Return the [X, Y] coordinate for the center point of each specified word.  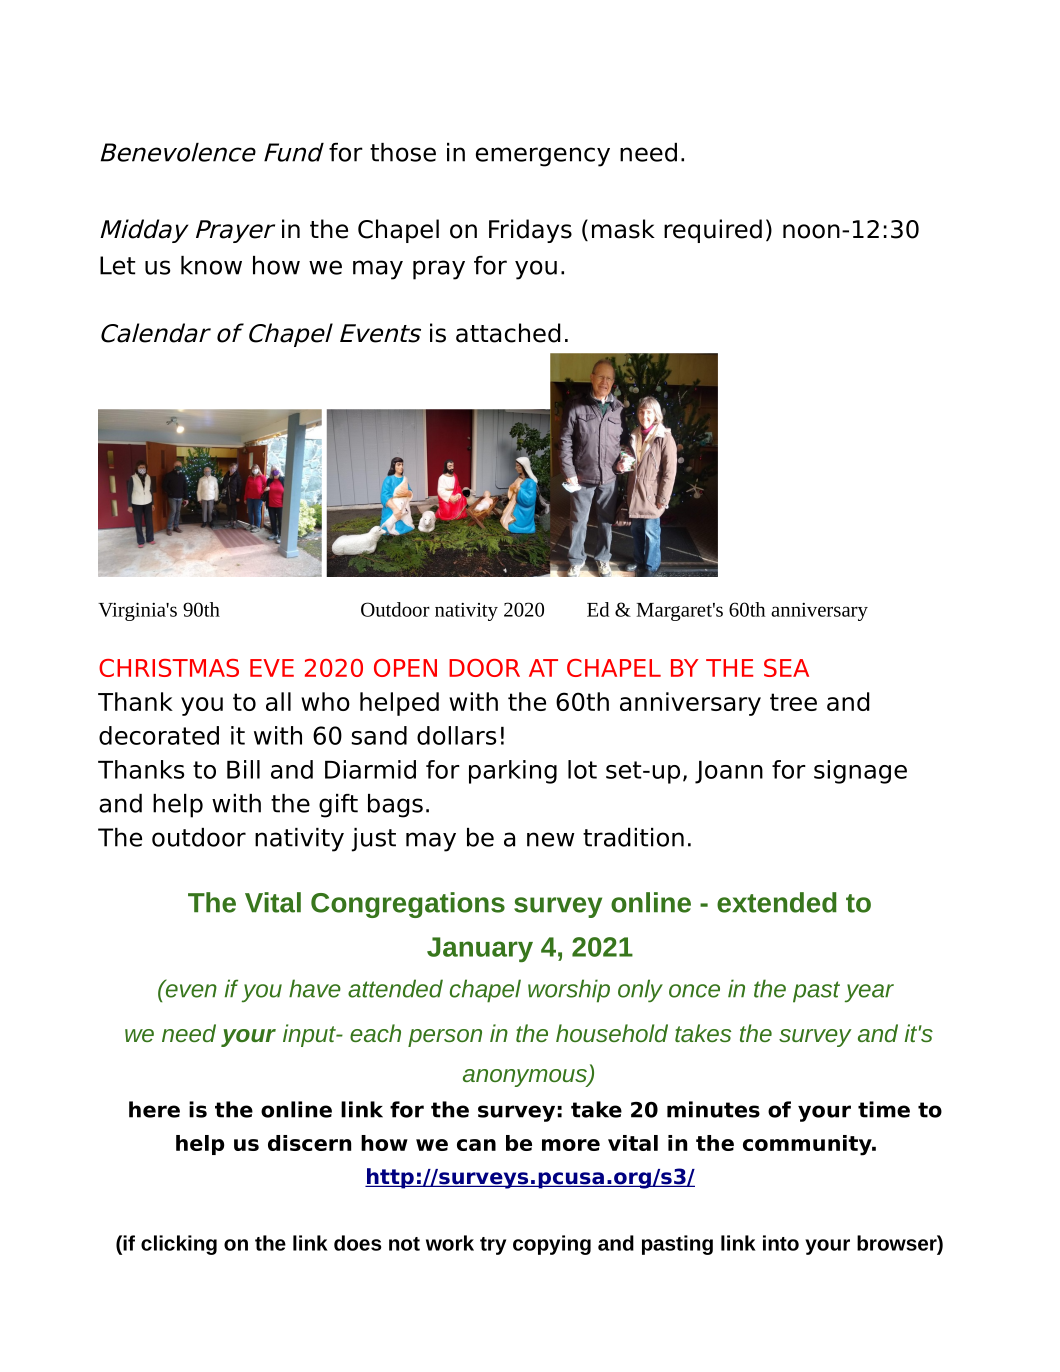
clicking [179, 1245]
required [713, 231]
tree [793, 702]
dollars [456, 735]
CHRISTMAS [169, 668]
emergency [543, 157]
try [493, 1246]
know [211, 265]
